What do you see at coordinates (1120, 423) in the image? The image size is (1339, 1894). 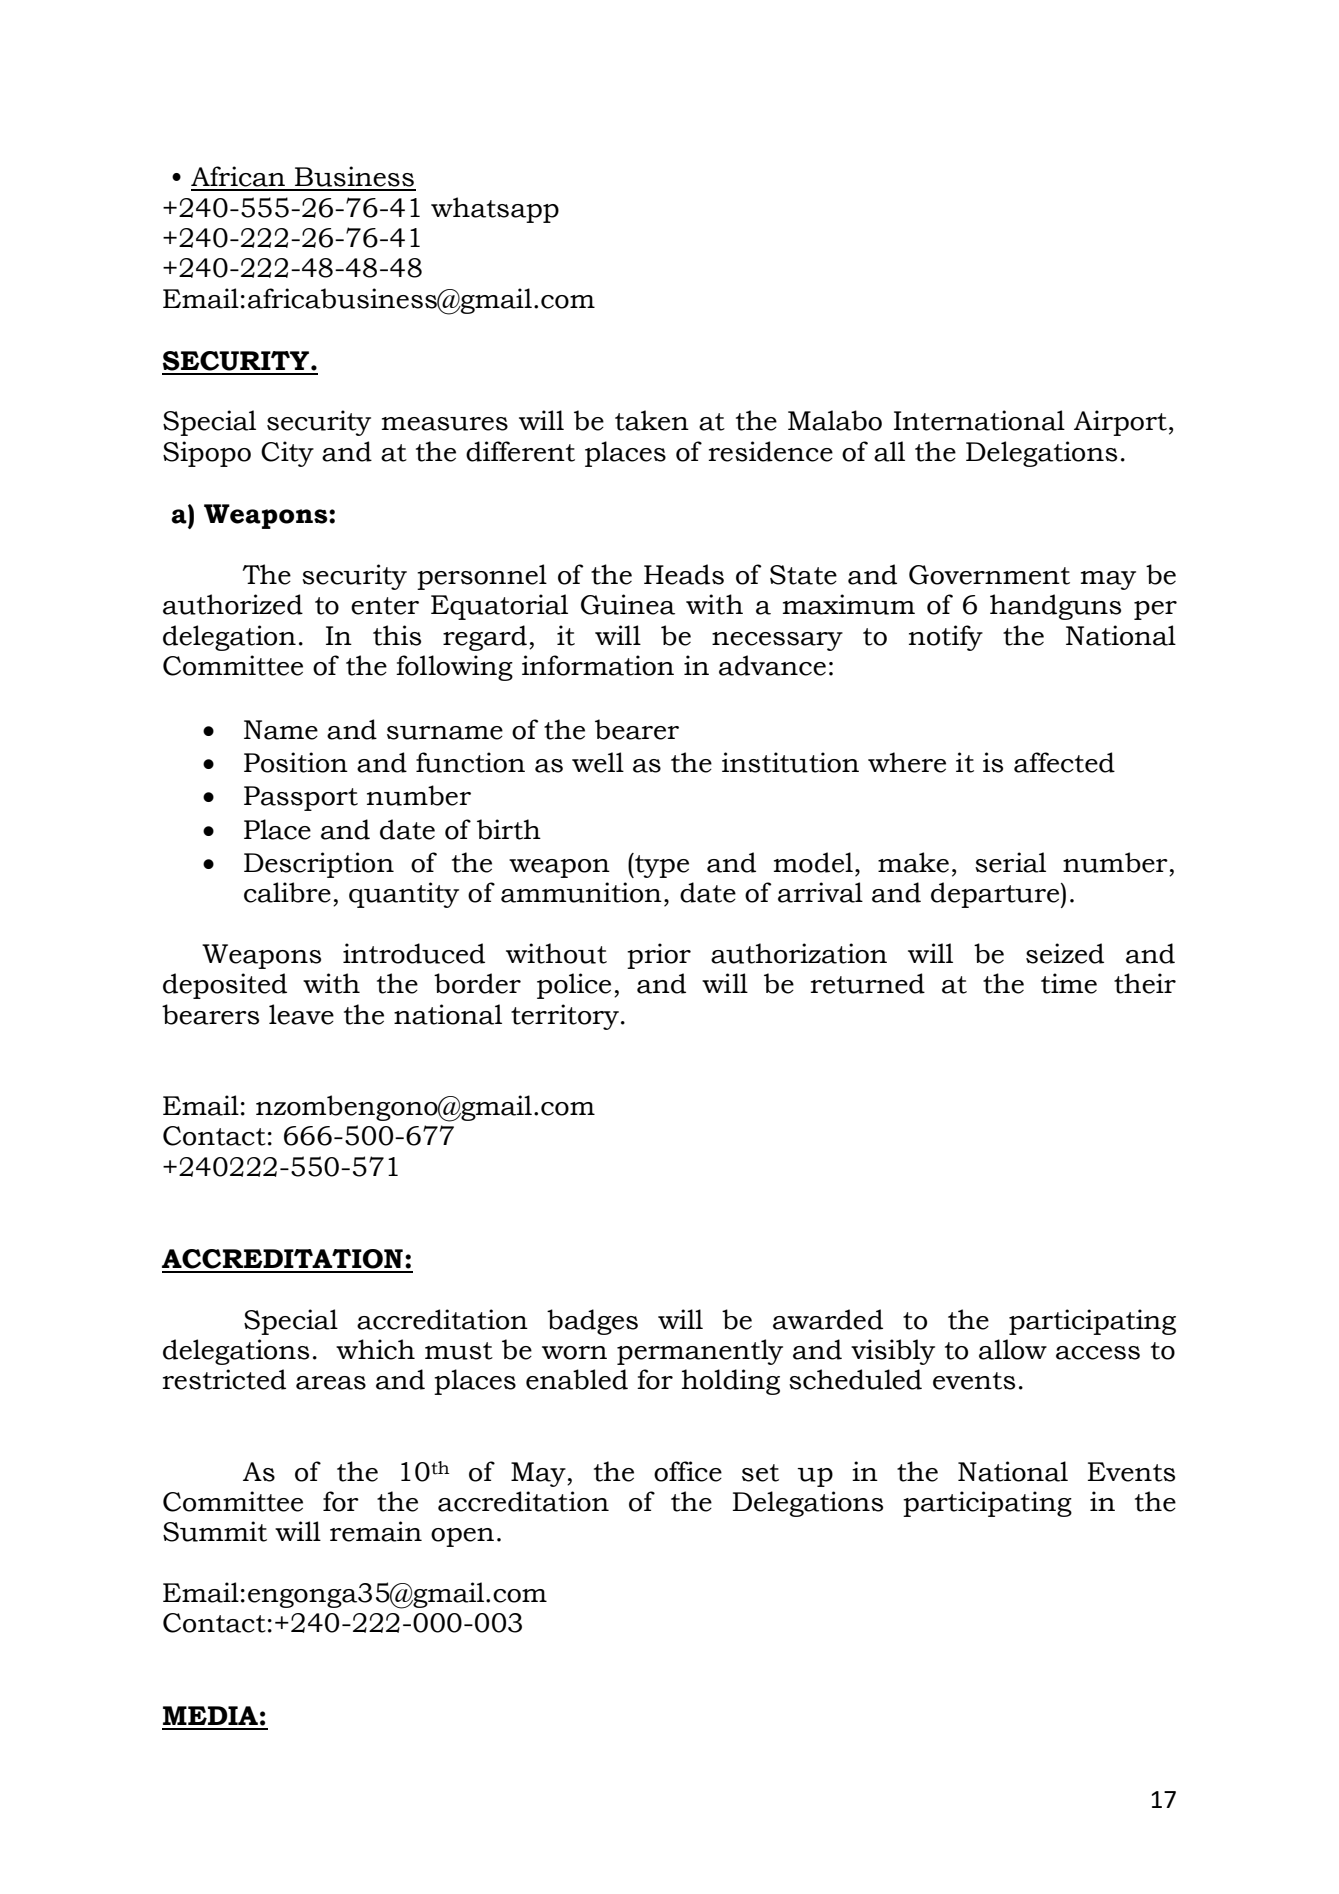 I see `Airport` at bounding box center [1120, 423].
